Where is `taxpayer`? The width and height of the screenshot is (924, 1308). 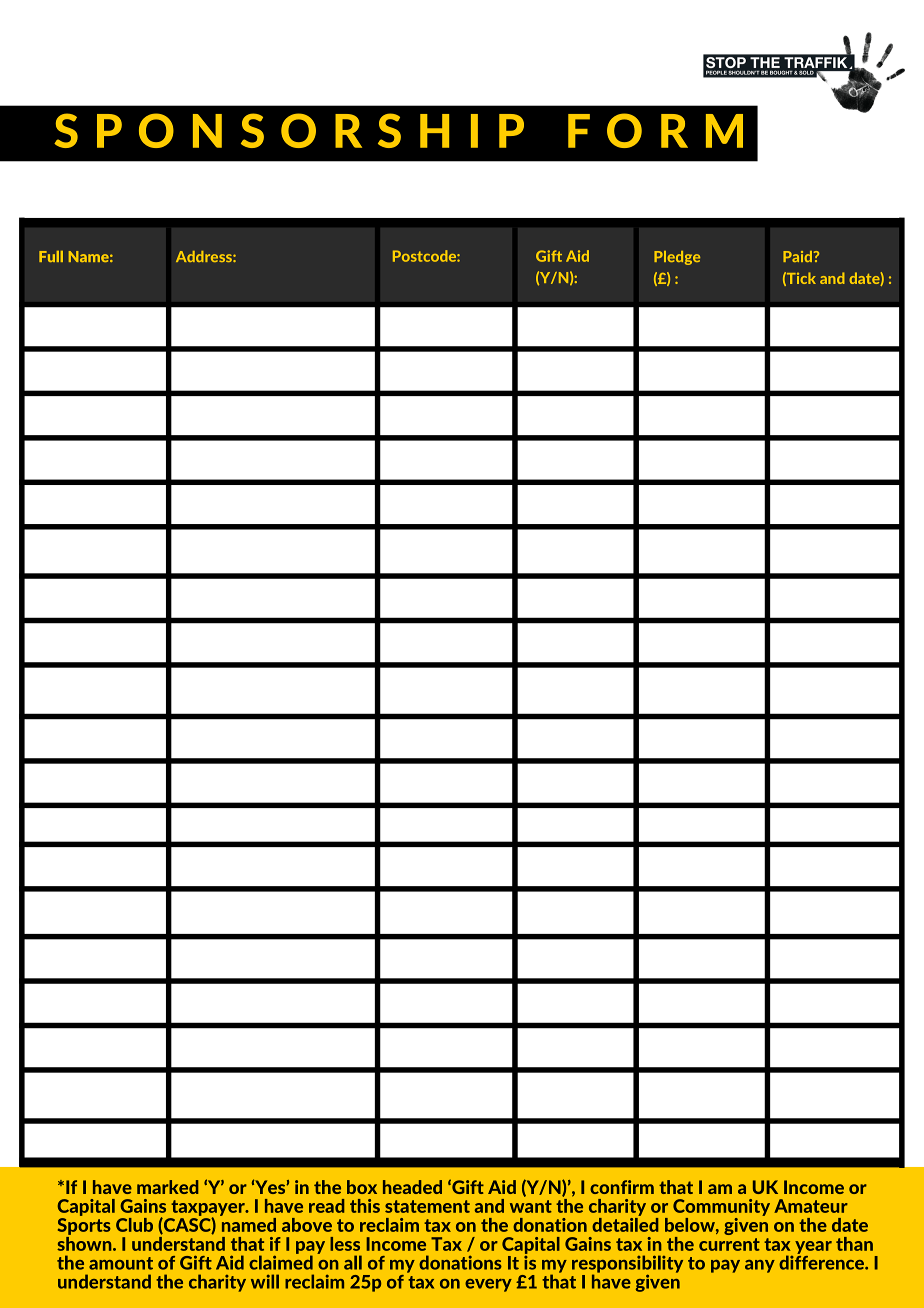 taxpayer is located at coordinates (209, 1209).
